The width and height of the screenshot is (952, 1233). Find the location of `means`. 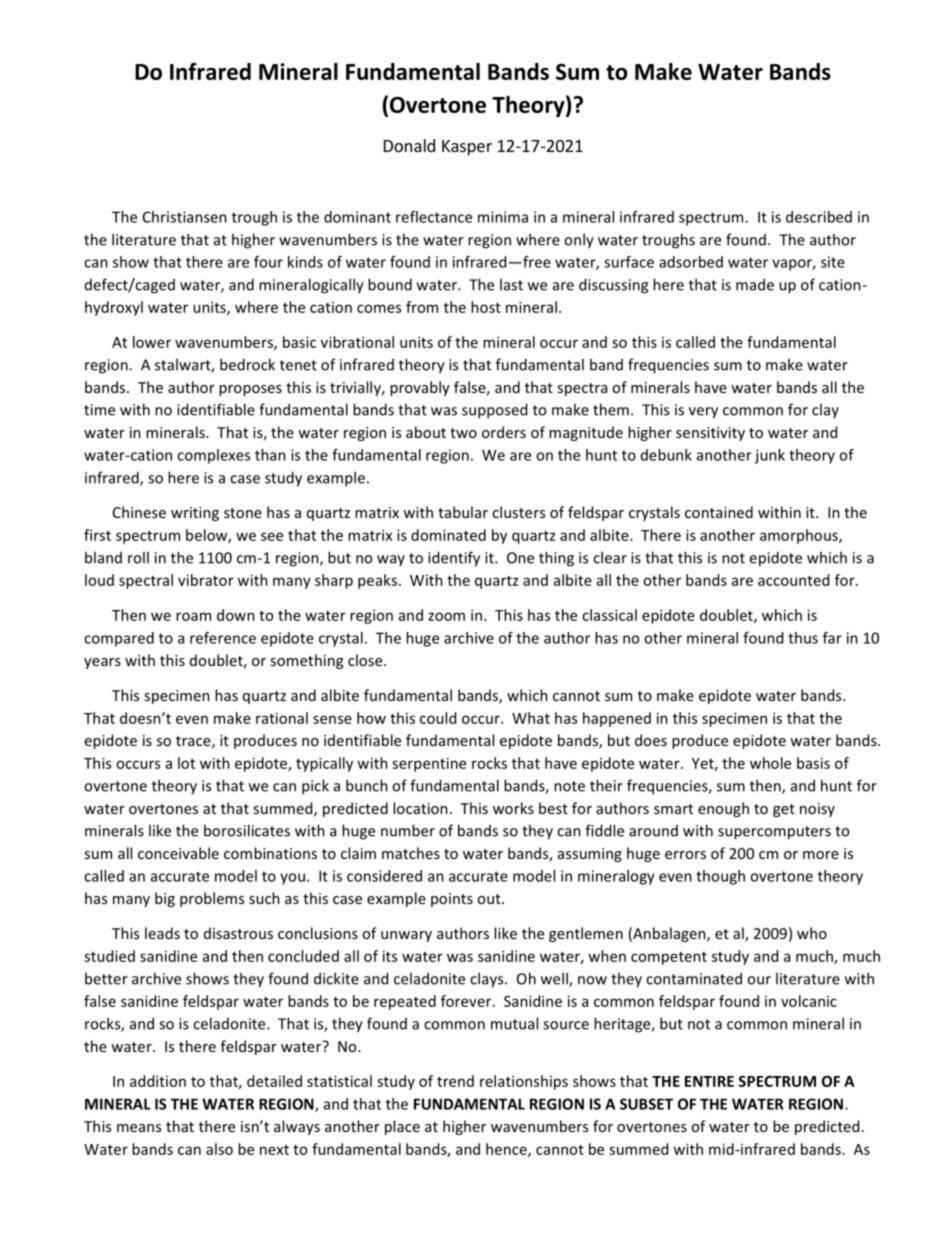

means is located at coordinates (139, 1128).
